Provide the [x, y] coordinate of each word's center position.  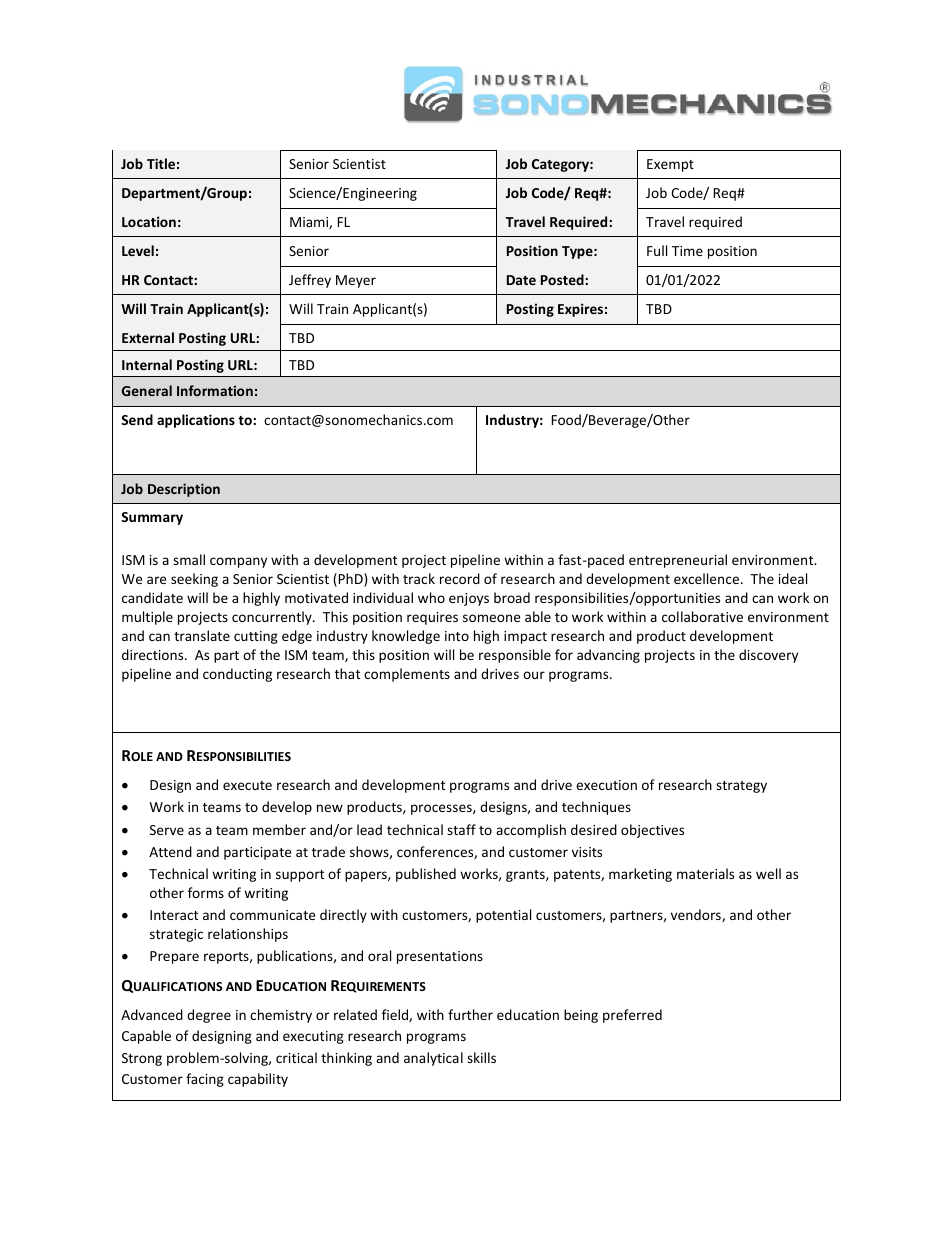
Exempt [670, 165]
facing [205, 1080]
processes [442, 809]
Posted [563, 279]
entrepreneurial [678, 561]
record [460, 578]
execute [247, 785]
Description [184, 490]
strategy [741, 787]
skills [481, 1057]
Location [149, 221]
